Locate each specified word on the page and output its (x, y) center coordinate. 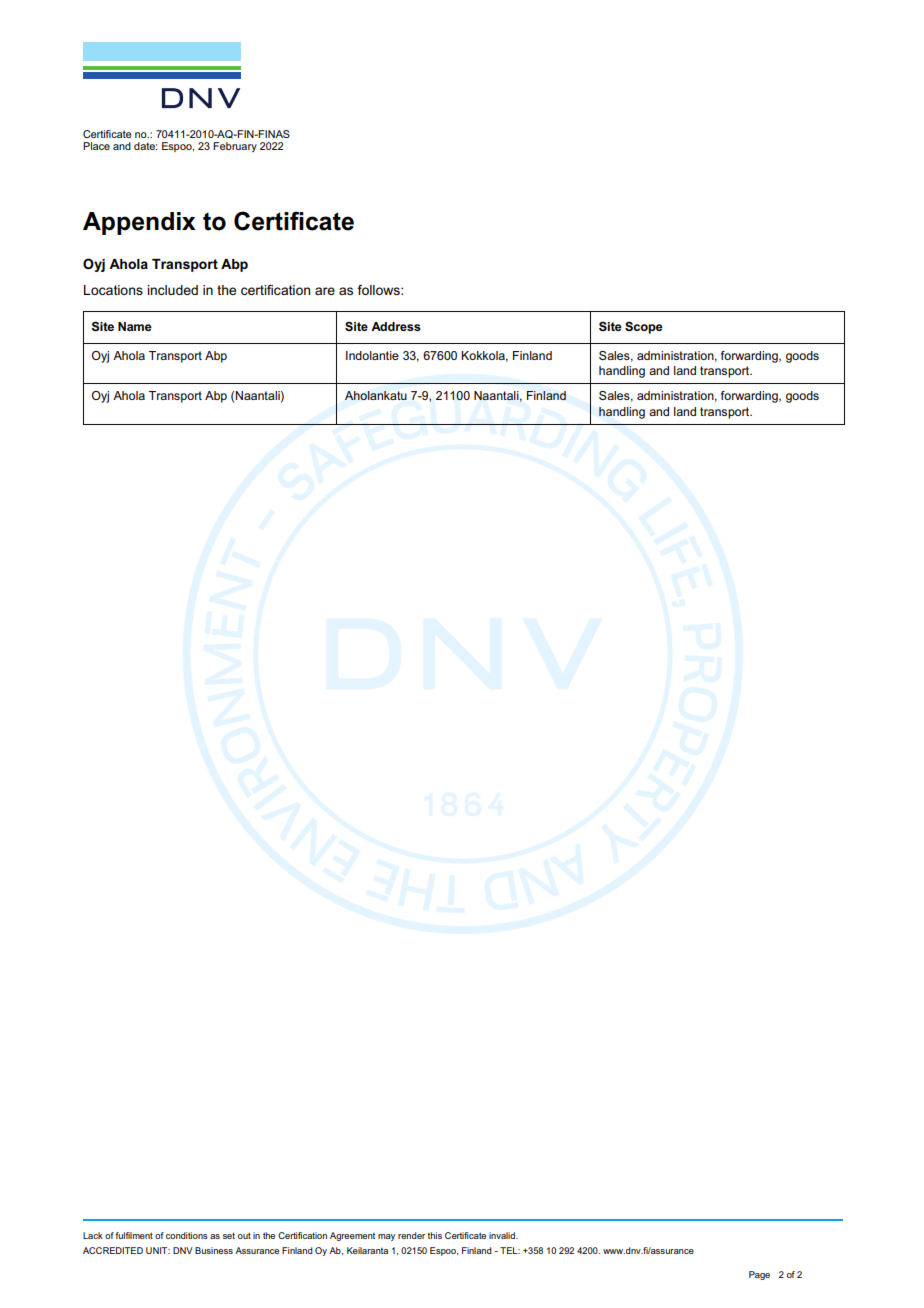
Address (396, 326)
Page (759, 1275)
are (325, 291)
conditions (187, 1235)
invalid (503, 1235)
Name (135, 326)
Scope (644, 327)
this (435, 1235)
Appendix (139, 223)
